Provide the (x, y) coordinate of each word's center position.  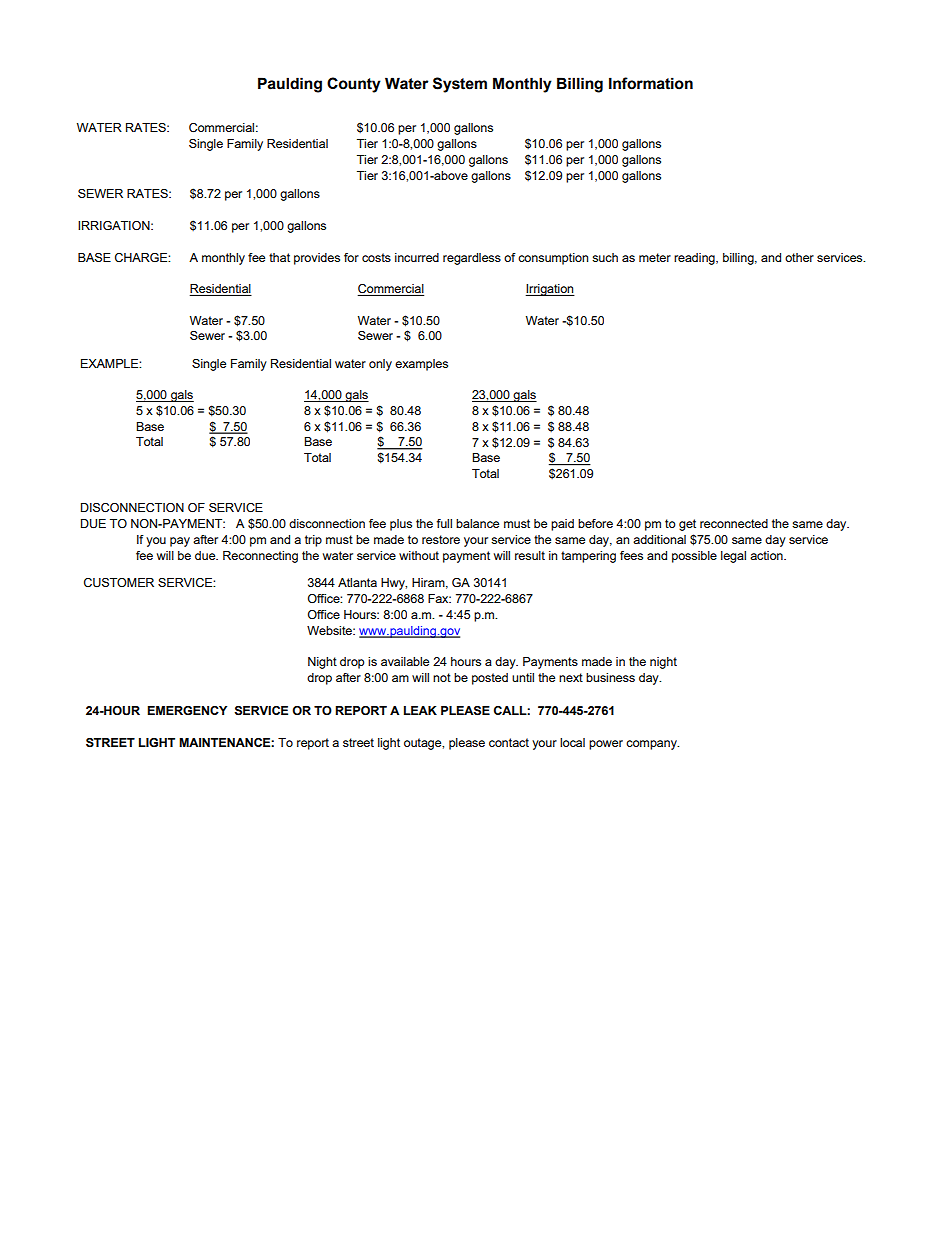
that (279, 257)
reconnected (734, 523)
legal (733, 557)
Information (651, 83)
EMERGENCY (187, 710)
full (444, 523)
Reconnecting (260, 557)
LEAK (420, 710)
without (419, 555)
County (354, 85)
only (380, 365)
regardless (472, 259)
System (460, 85)
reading (695, 259)
